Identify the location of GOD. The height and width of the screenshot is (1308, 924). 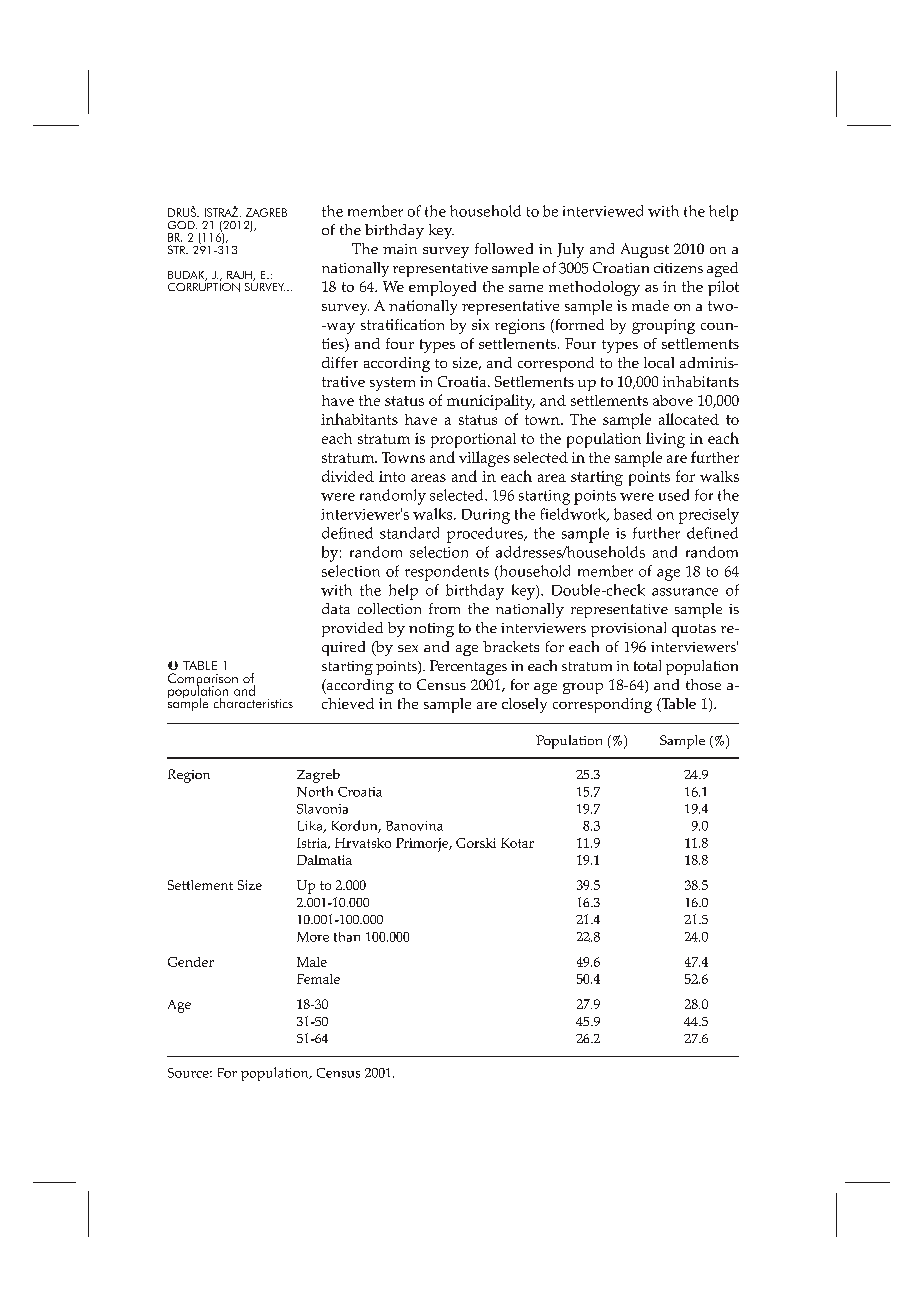
(182, 225).
